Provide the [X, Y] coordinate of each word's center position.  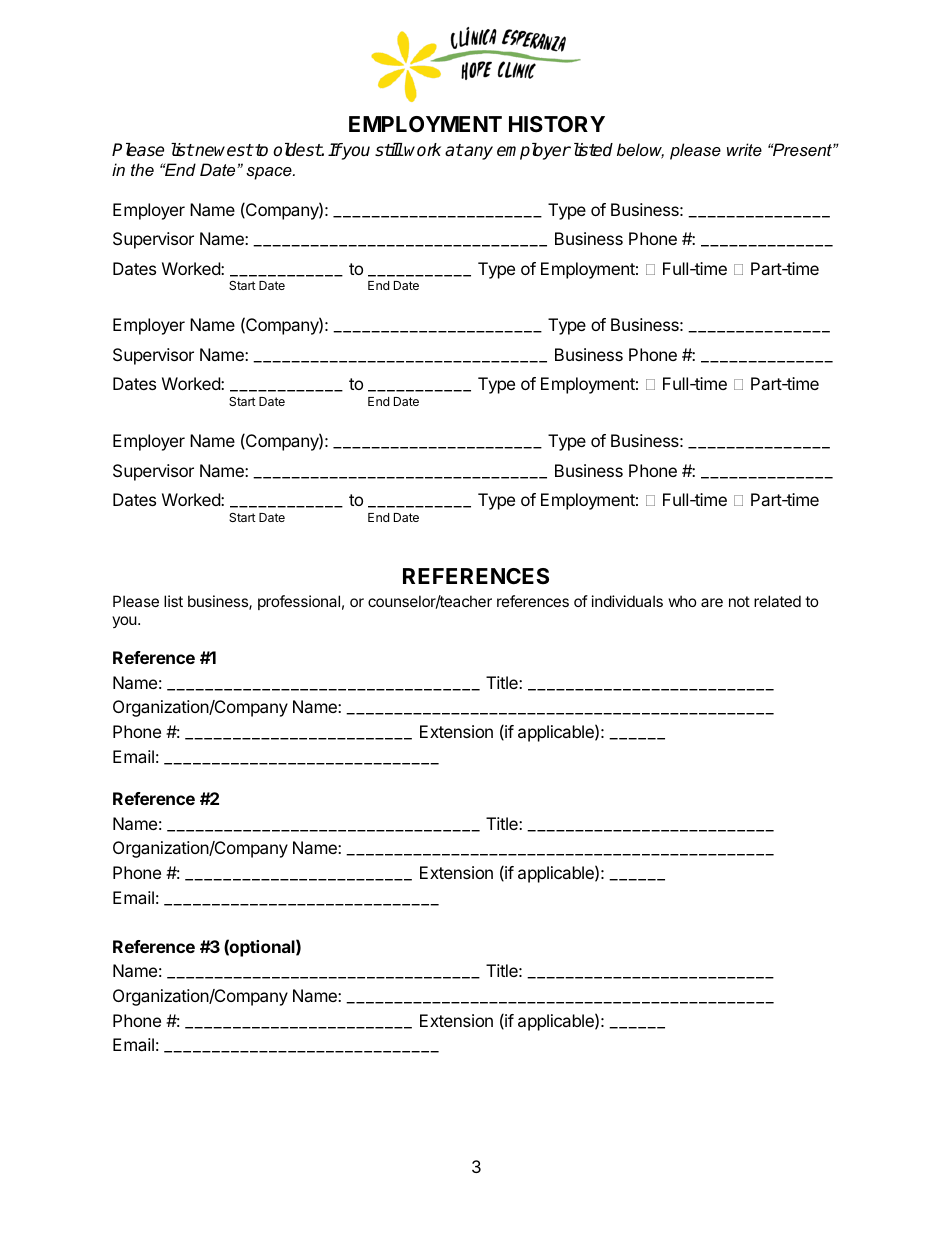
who [683, 601]
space [270, 173]
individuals [627, 601]
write [744, 149]
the [142, 169]
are [712, 602]
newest [223, 150]
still [389, 149]
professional [299, 602]
